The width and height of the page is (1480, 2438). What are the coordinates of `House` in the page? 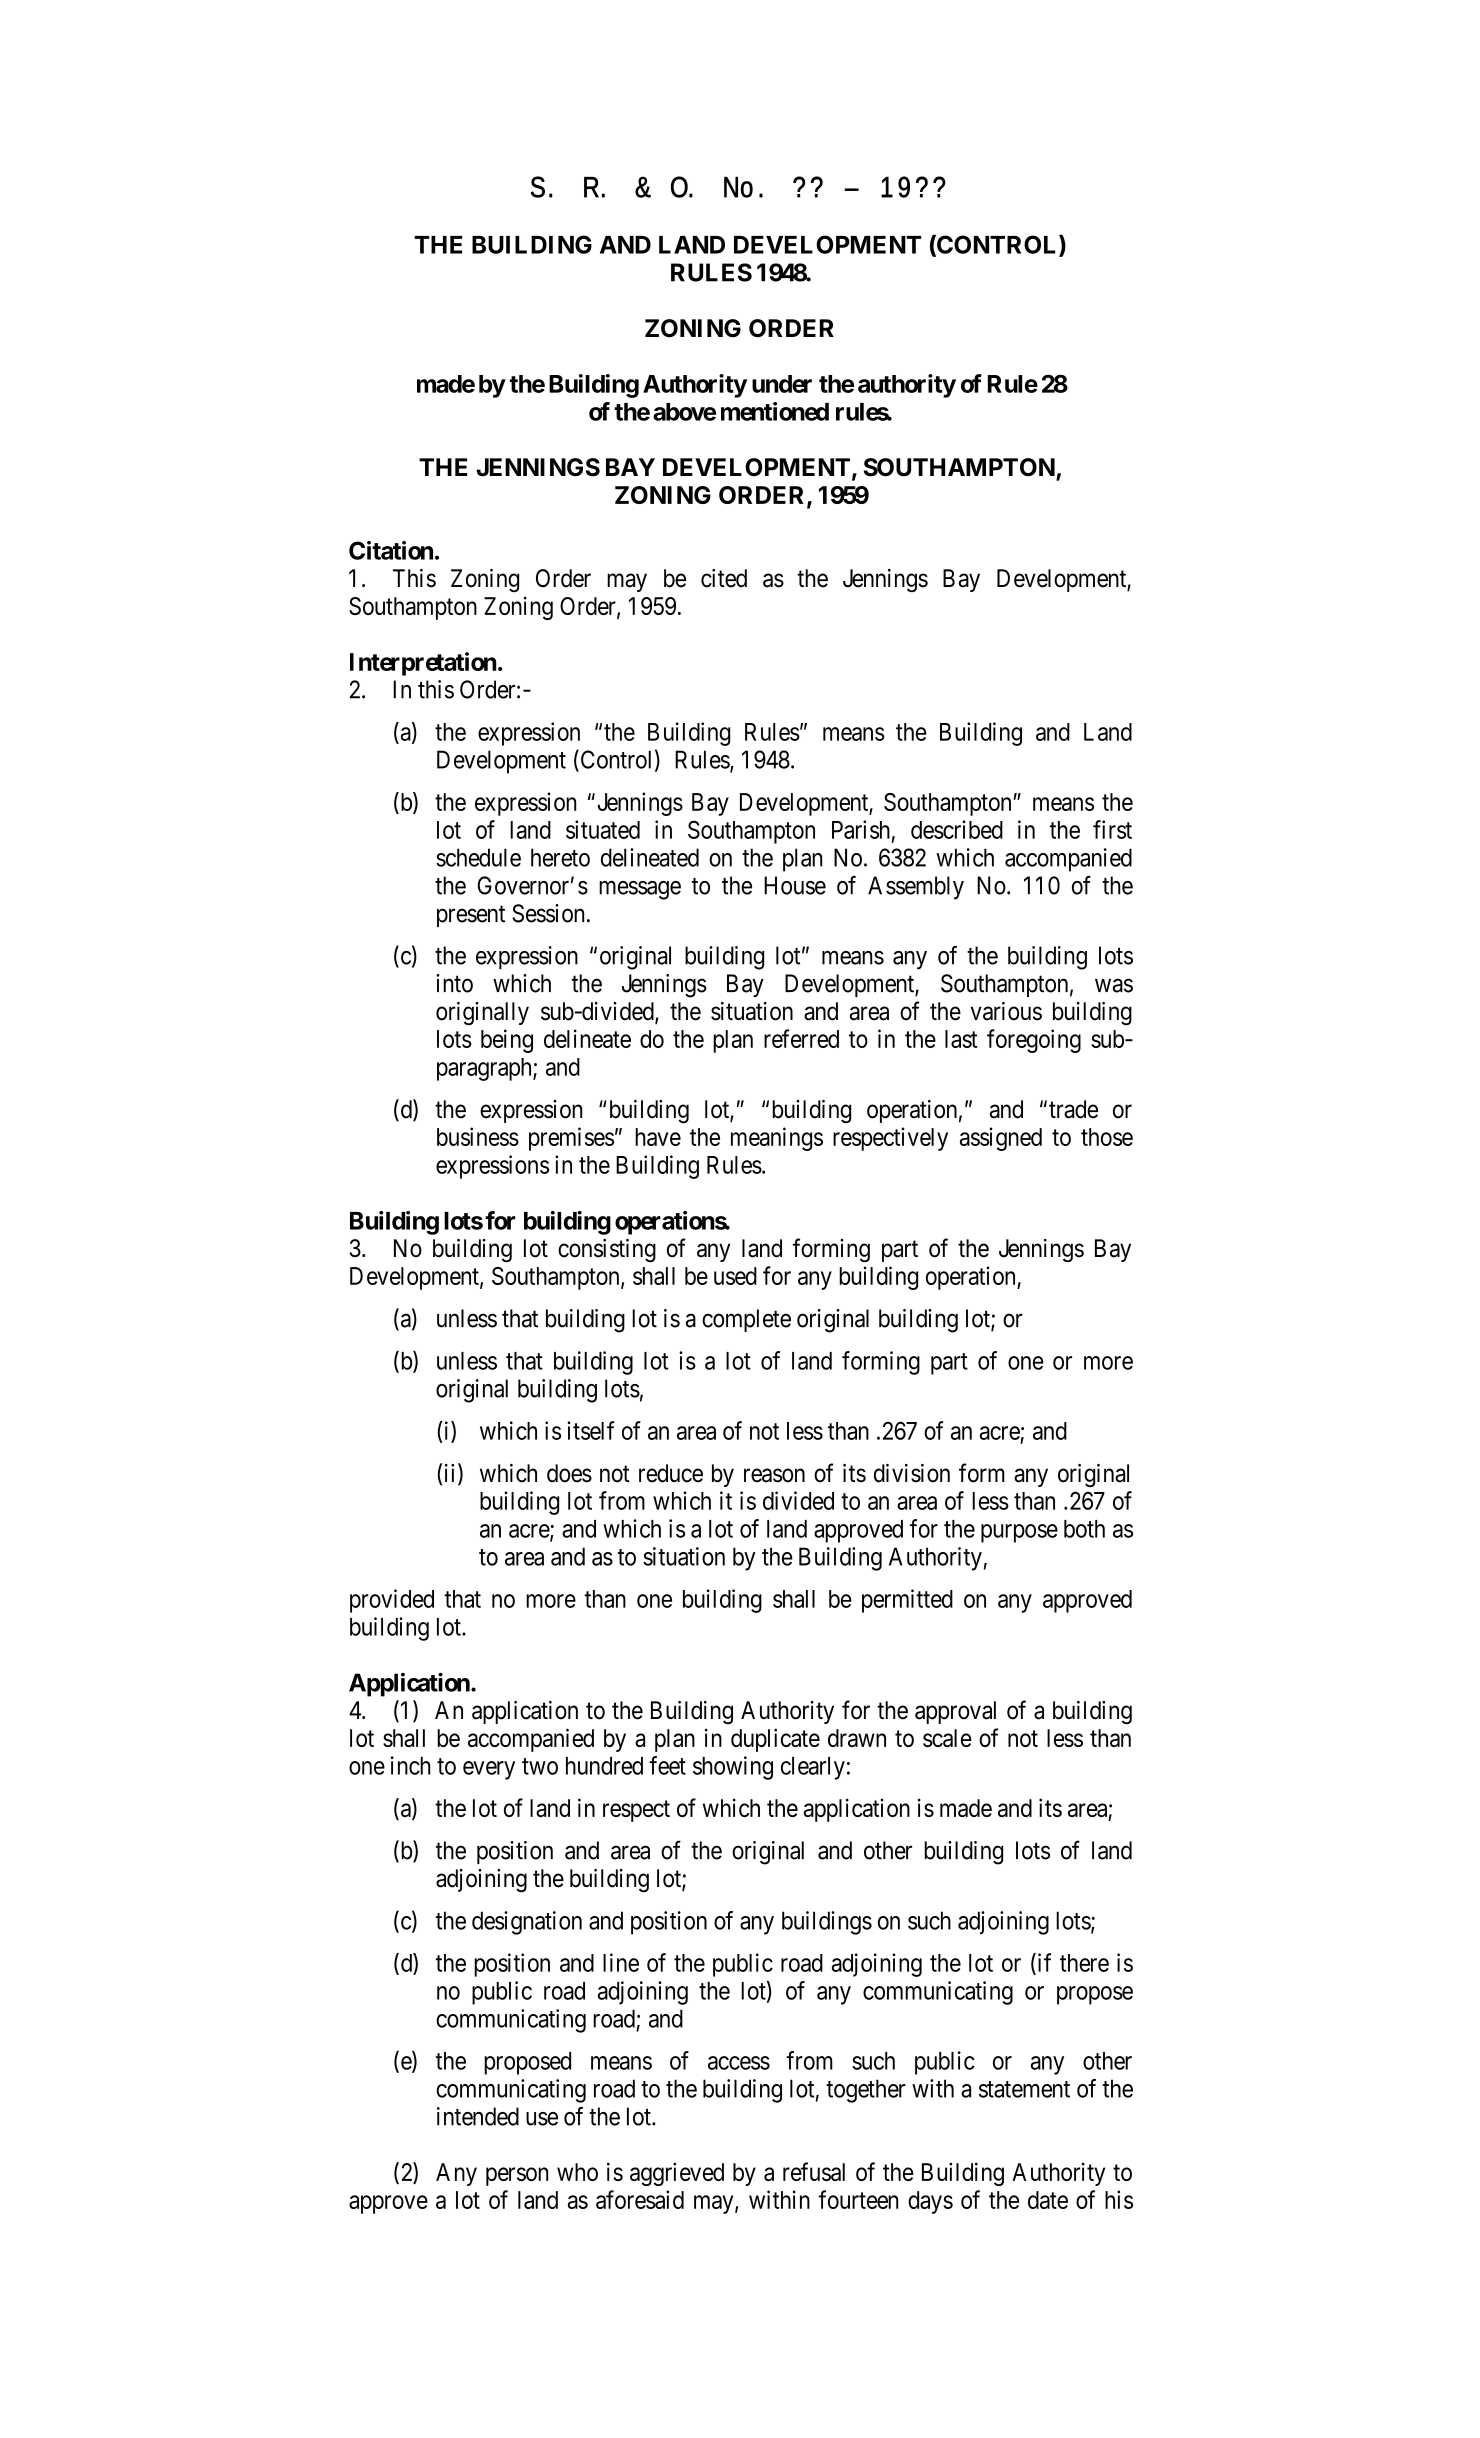 It's located at (795, 885).
